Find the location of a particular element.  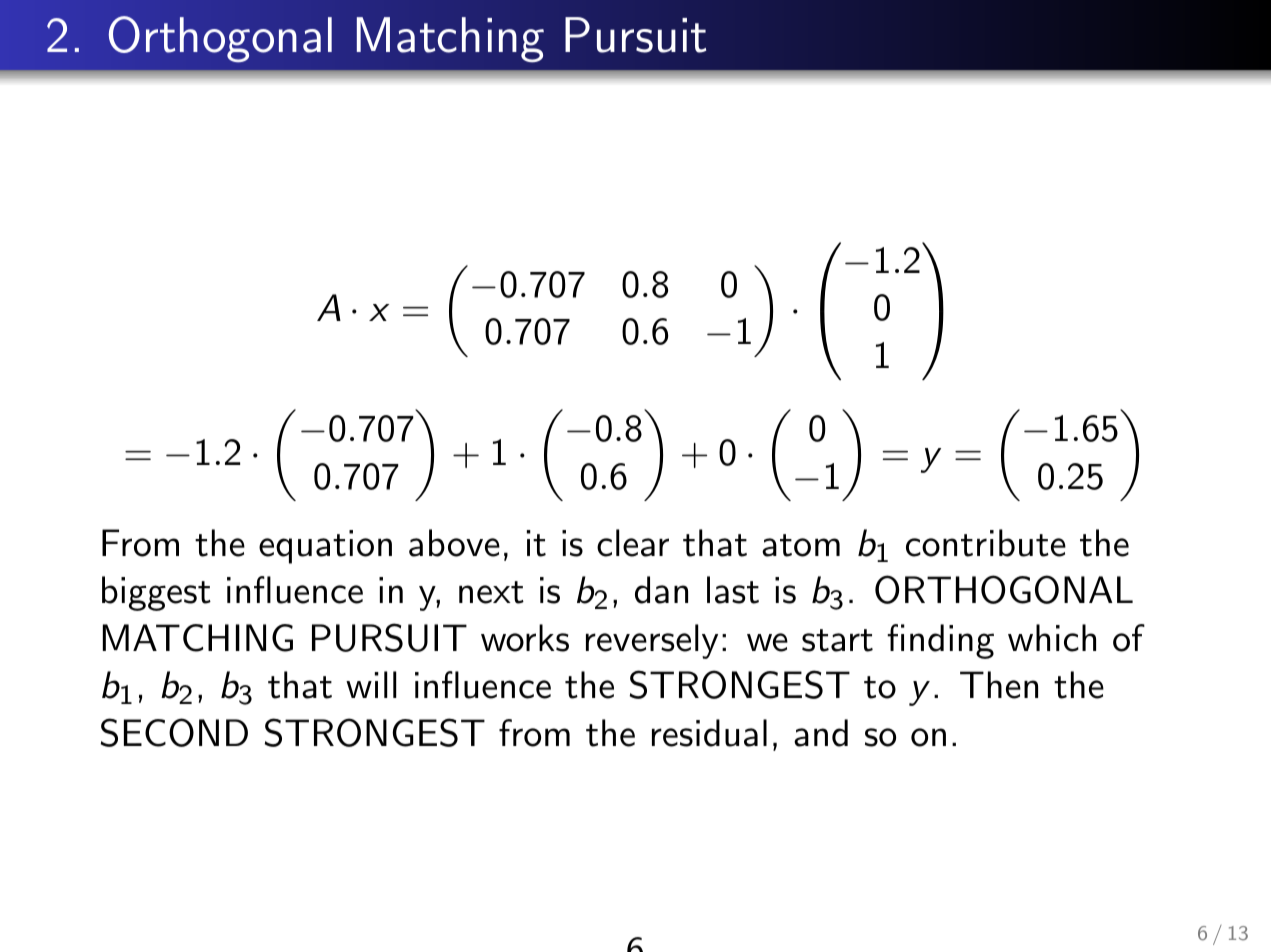

contribute is located at coordinates (986, 543).
